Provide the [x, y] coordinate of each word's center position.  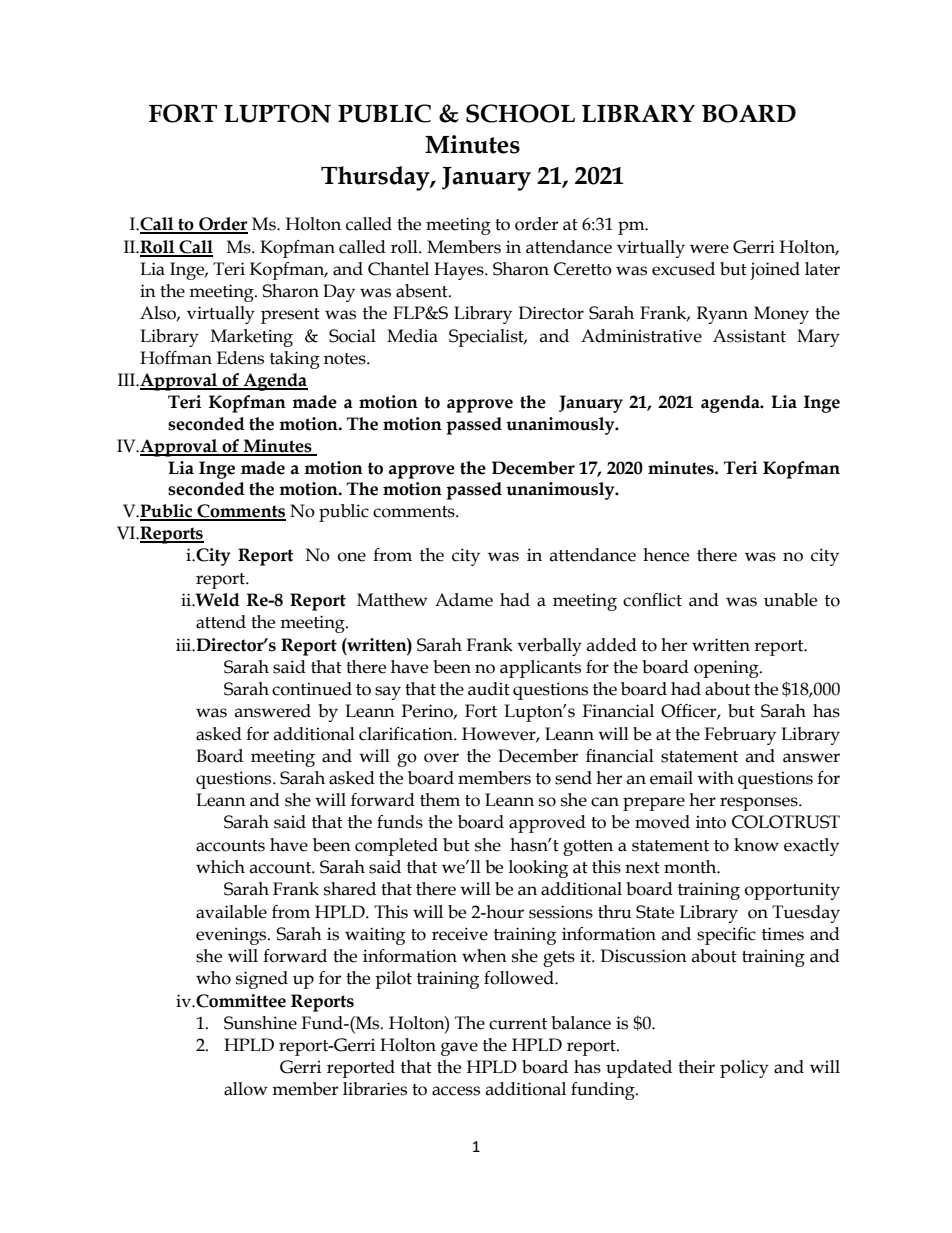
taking [295, 360]
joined [775, 271]
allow [246, 1089]
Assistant [749, 336]
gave [459, 1049]
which [220, 867]
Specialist [487, 338]
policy [744, 1069]
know [756, 845]
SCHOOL [520, 113]
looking [538, 869]
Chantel [398, 269]
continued [312, 689]
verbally [549, 647]
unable [790, 600]
